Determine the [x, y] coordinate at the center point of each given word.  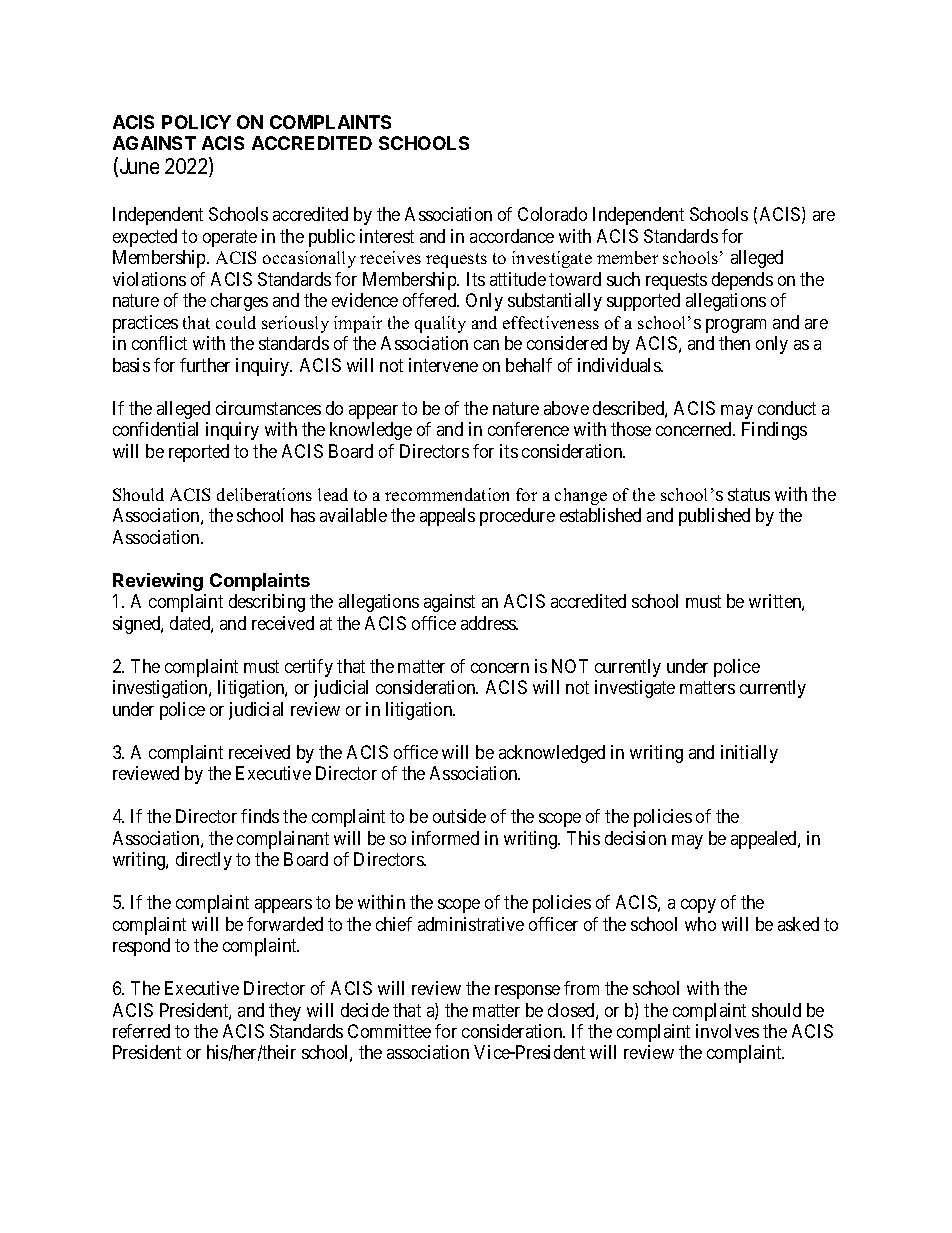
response [527, 992]
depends [742, 281]
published [714, 517]
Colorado [552, 214]
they [285, 1012]
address [489, 623]
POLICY [196, 122]
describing [267, 603]
